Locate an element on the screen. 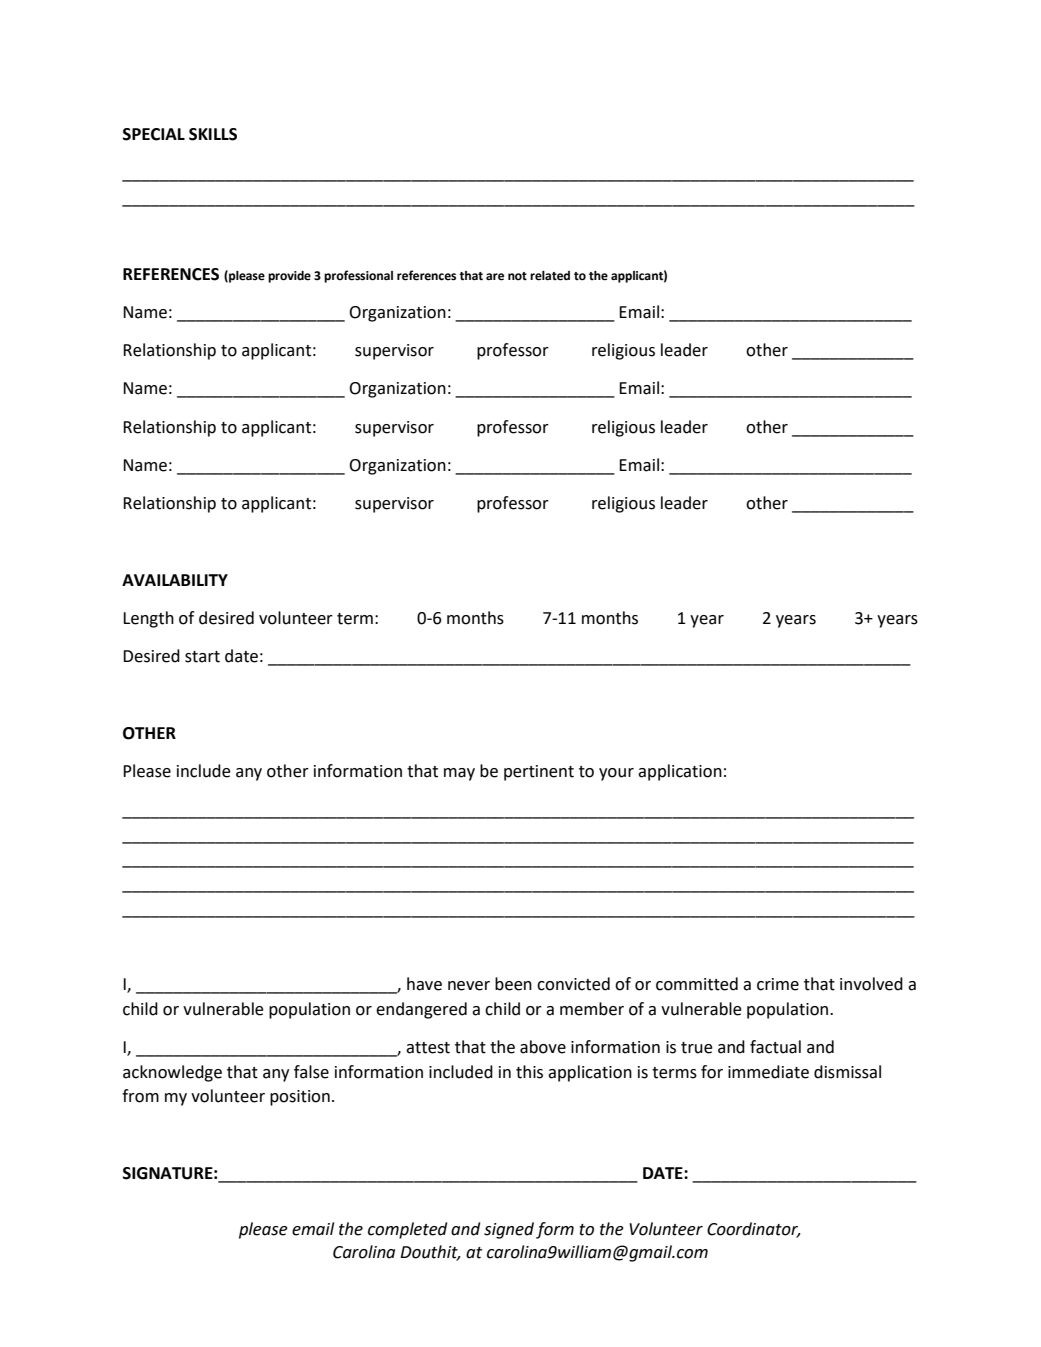 This screenshot has height=1347, width=1041. related is located at coordinates (550, 276).
